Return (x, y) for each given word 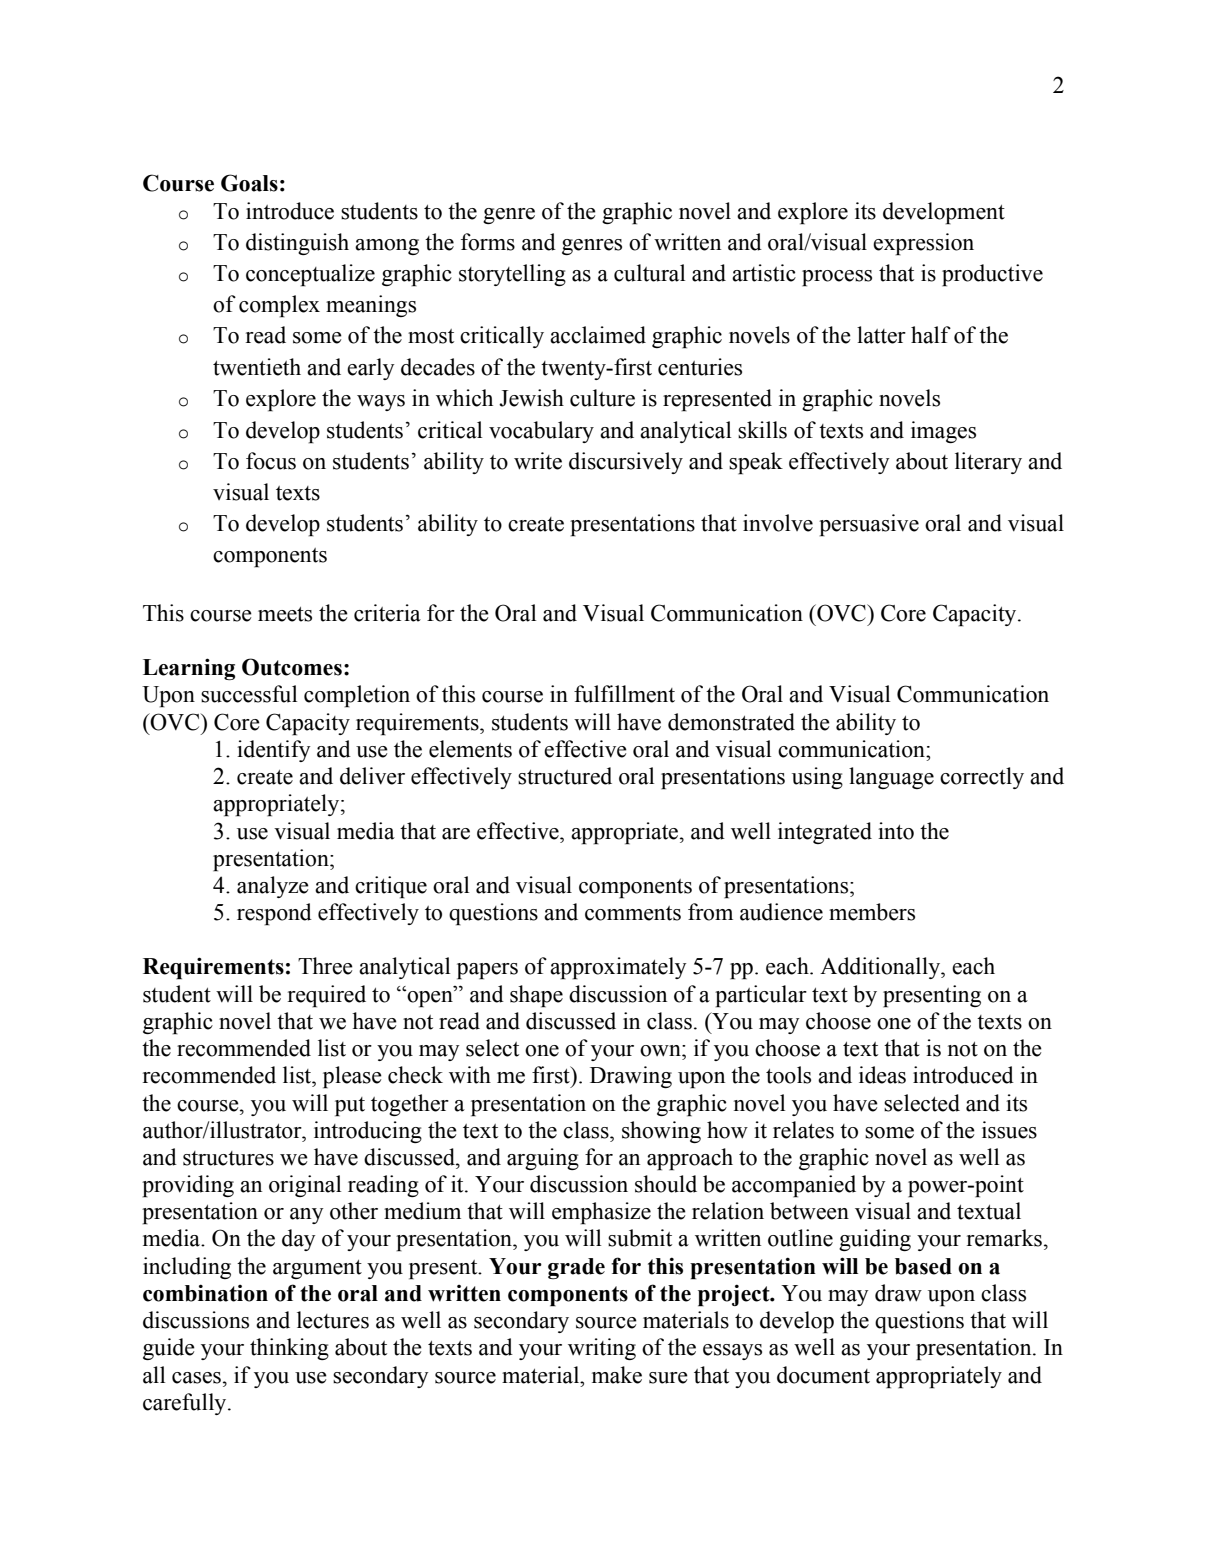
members (872, 912)
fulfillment (624, 694)
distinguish (297, 244)
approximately (618, 968)
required (327, 996)
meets (285, 614)
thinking (289, 1349)
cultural (649, 273)
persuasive (869, 525)
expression (923, 244)
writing (602, 1349)
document (823, 1375)
